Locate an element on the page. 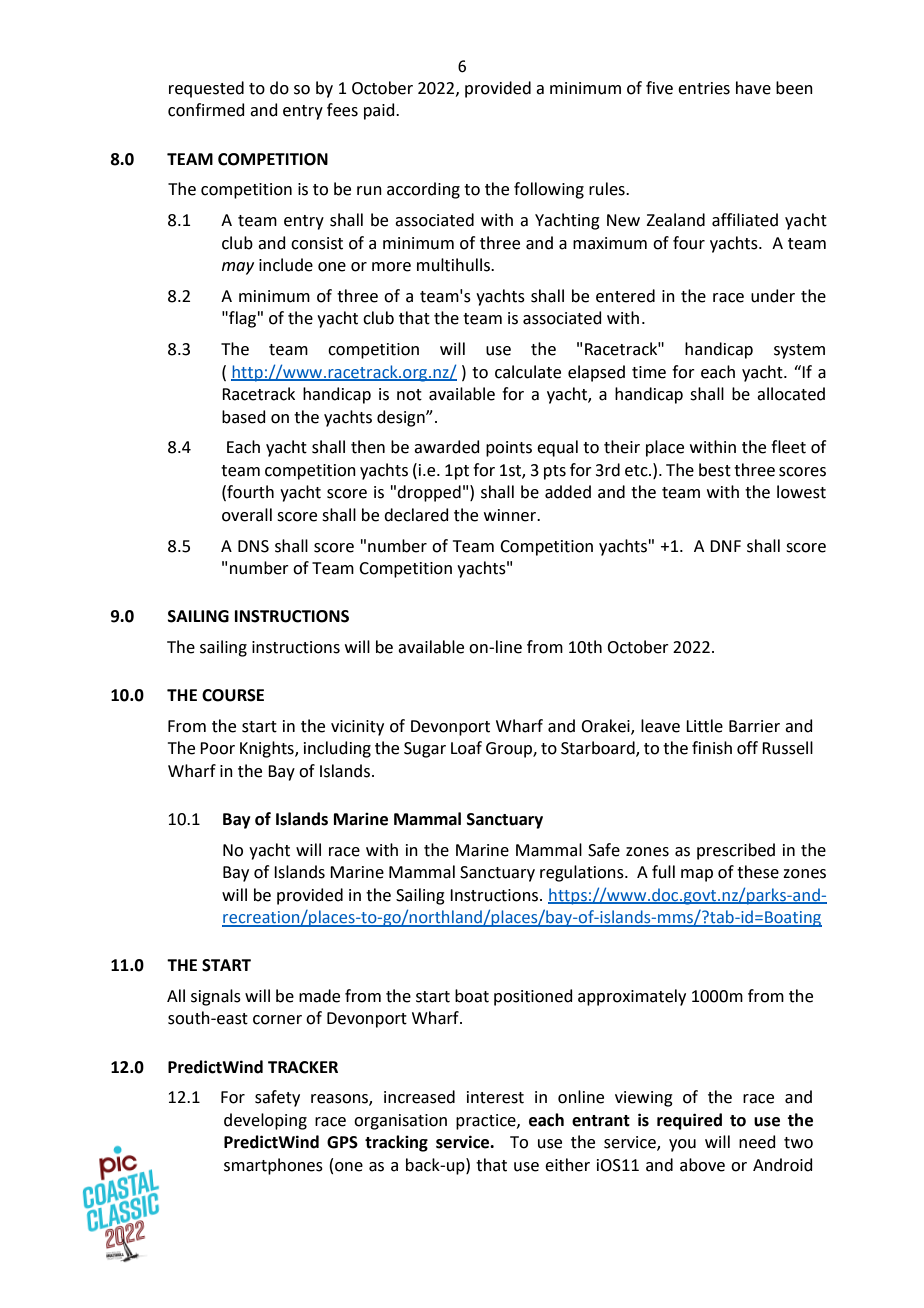  have is located at coordinates (753, 88).
